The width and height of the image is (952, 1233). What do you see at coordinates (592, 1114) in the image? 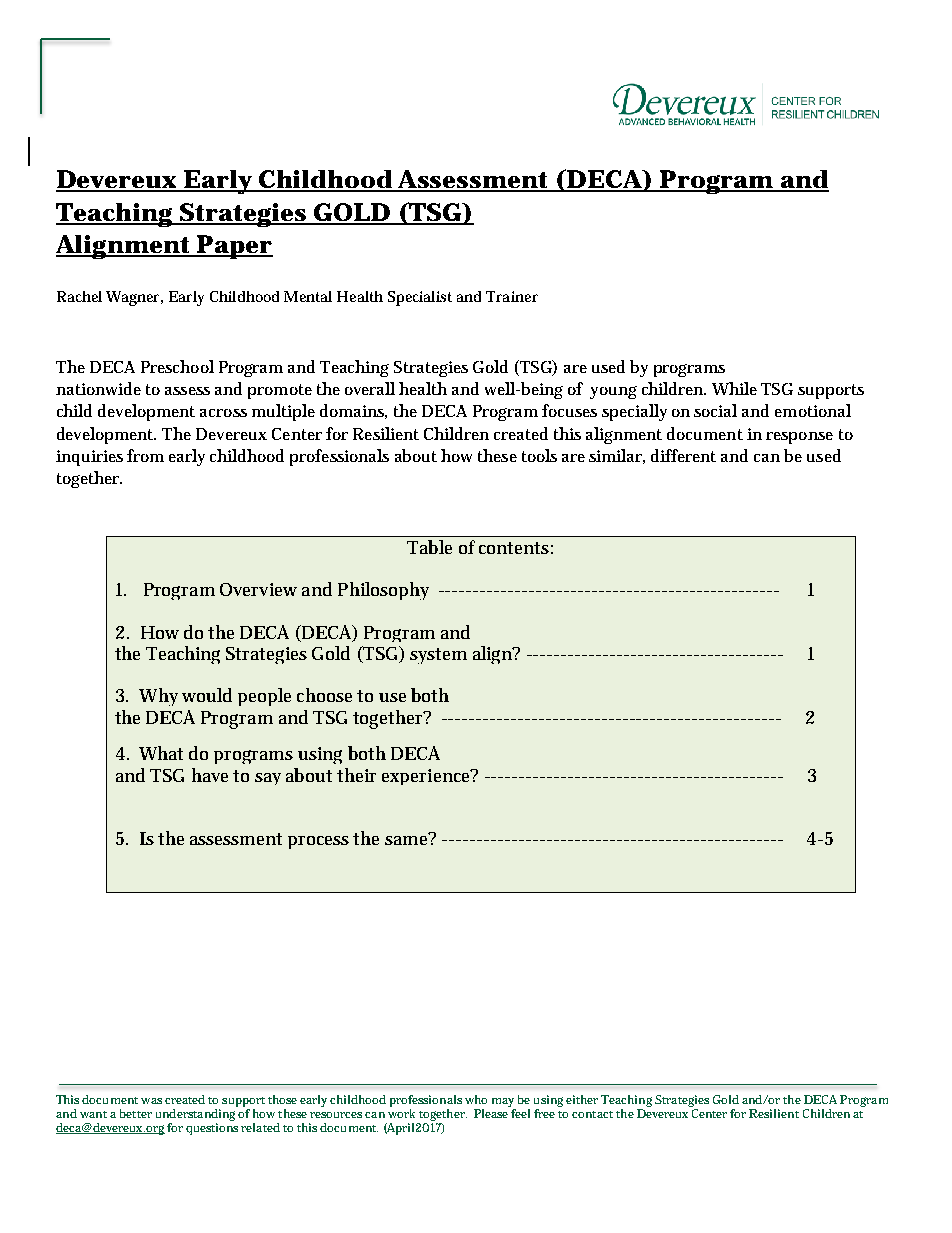
I see `contact` at bounding box center [592, 1114].
